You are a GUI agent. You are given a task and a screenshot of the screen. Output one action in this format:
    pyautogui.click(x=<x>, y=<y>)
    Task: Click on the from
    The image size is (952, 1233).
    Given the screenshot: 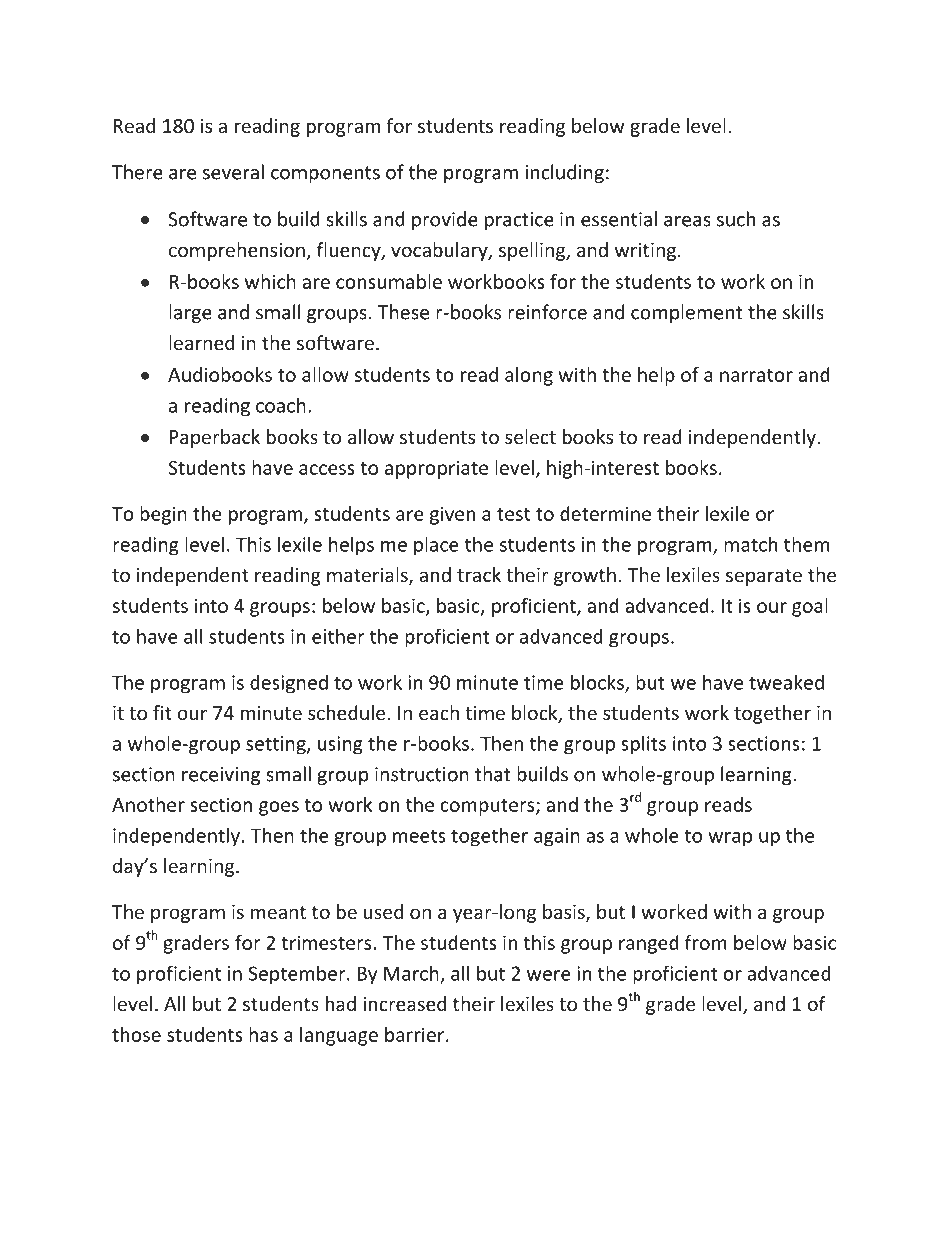 What is the action you would take?
    pyautogui.click(x=706, y=942)
